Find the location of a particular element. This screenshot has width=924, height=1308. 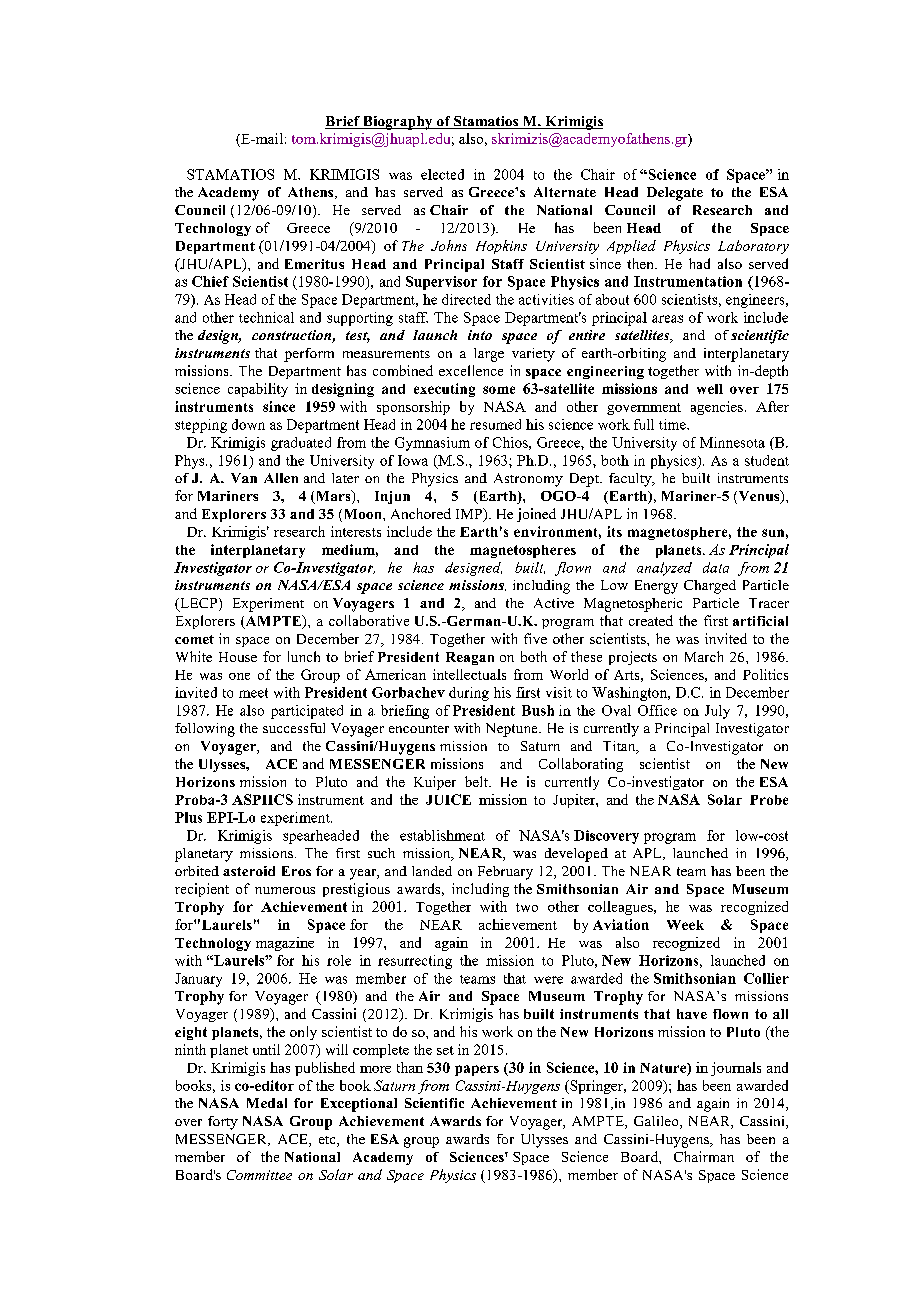

capability is located at coordinates (258, 390).
